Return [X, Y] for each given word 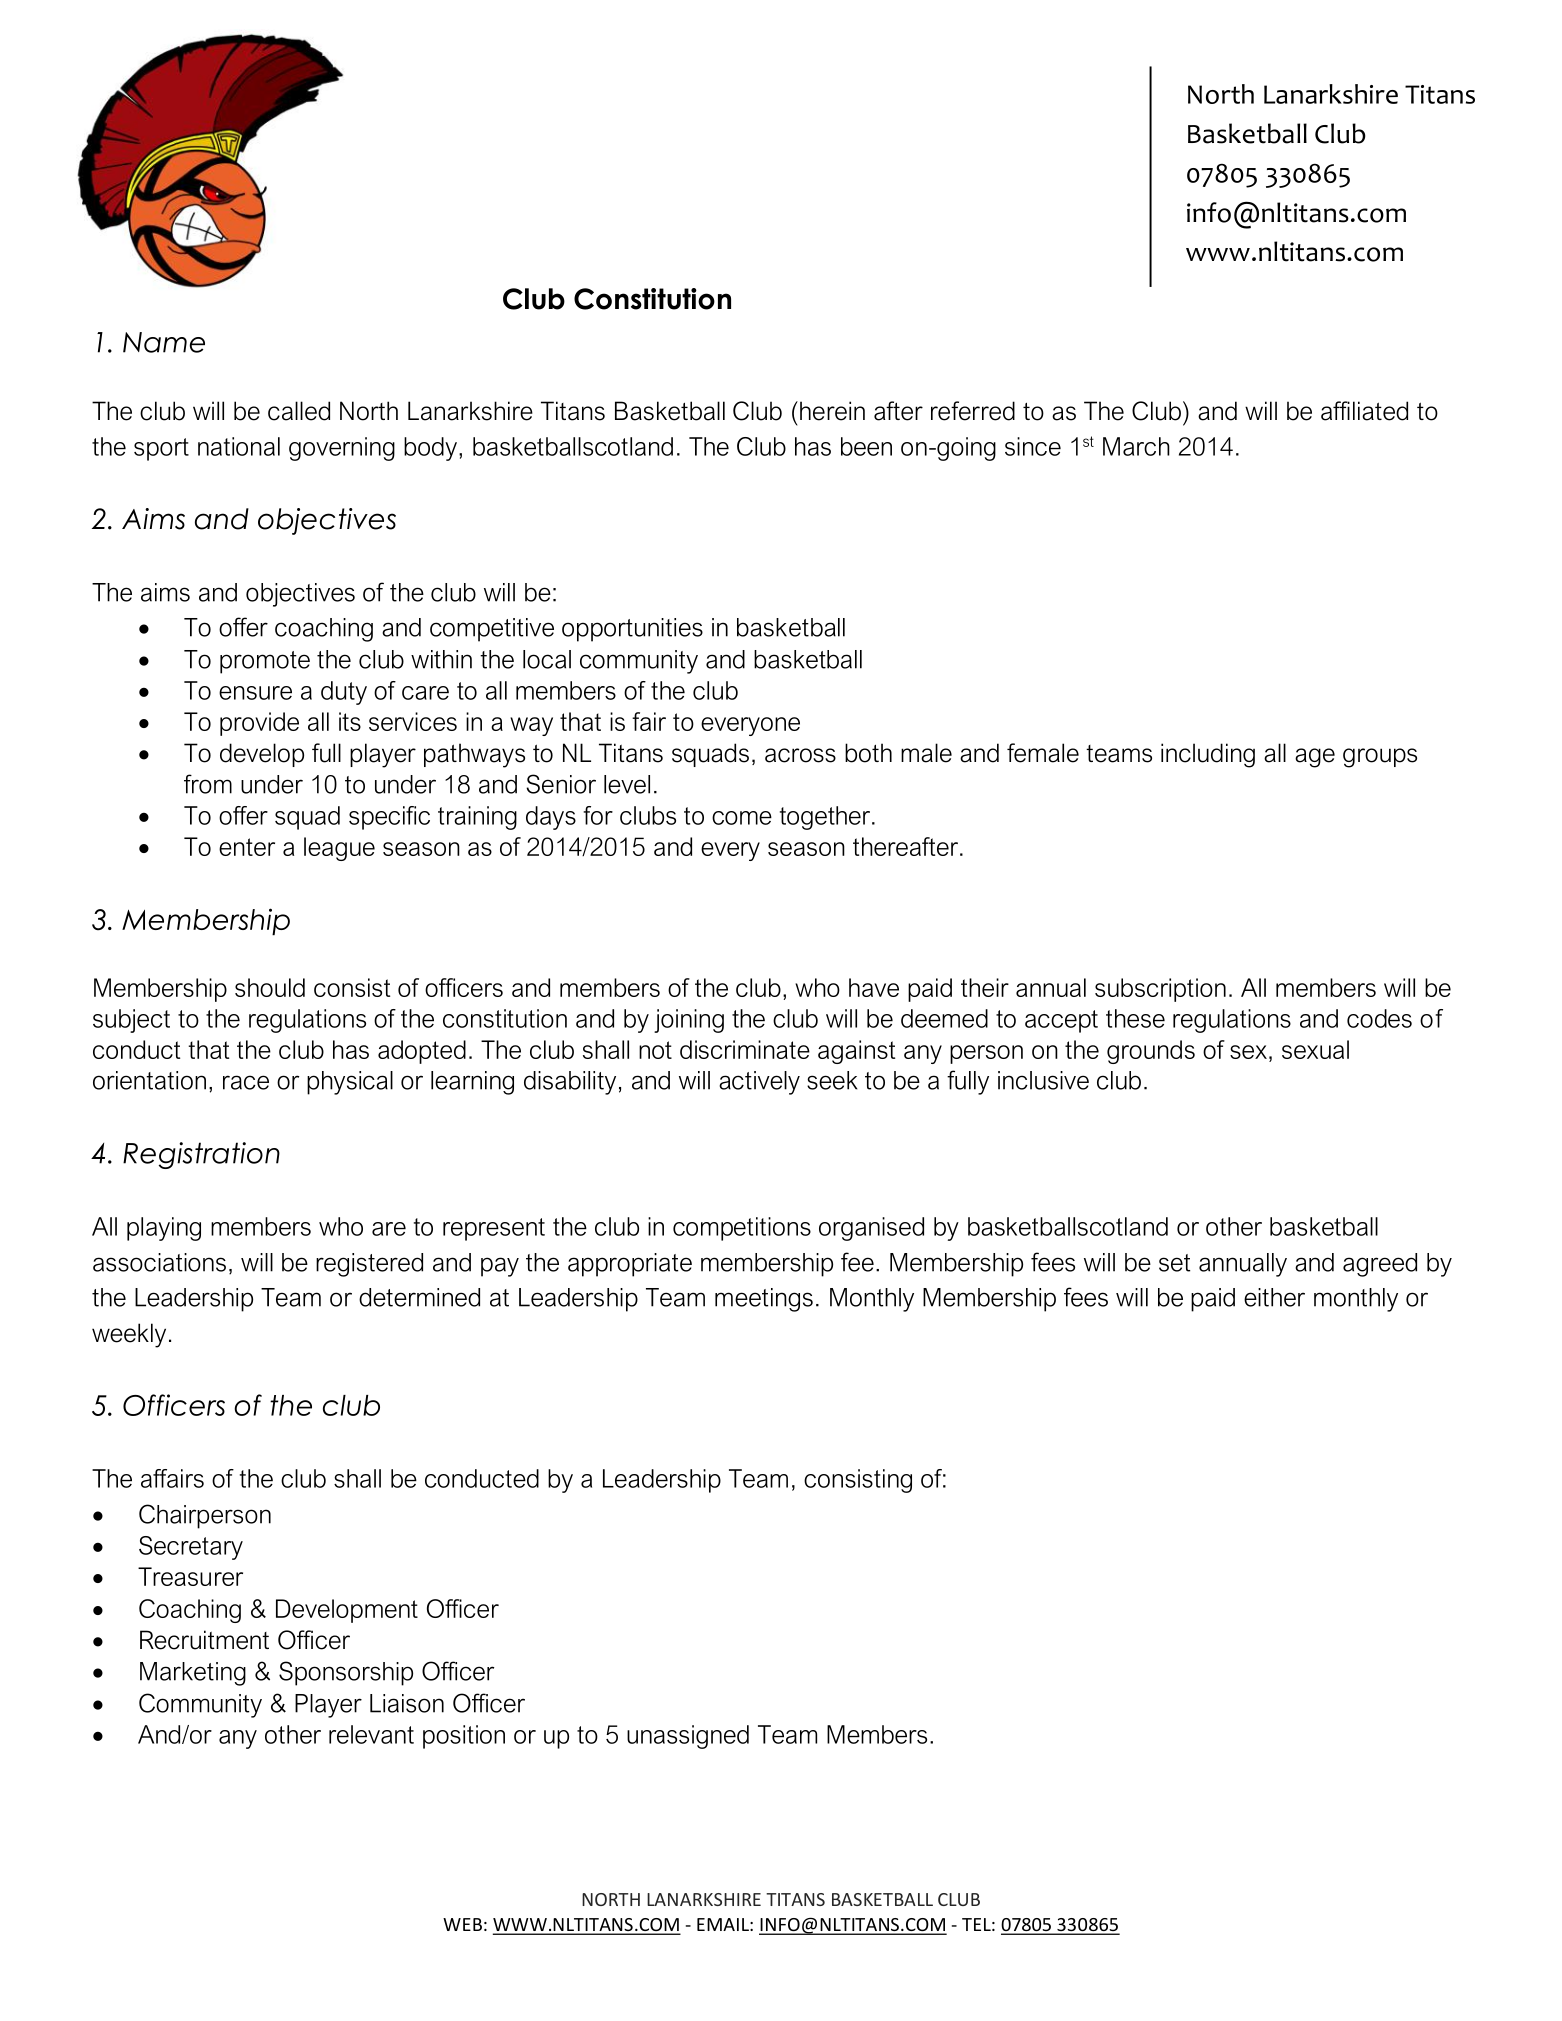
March [1136, 446]
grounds [1151, 1052]
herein [832, 411]
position [464, 1737]
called [299, 411]
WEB [462, 1924]
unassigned [688, 1737]
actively [759, 1083]
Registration [201, 1155]
